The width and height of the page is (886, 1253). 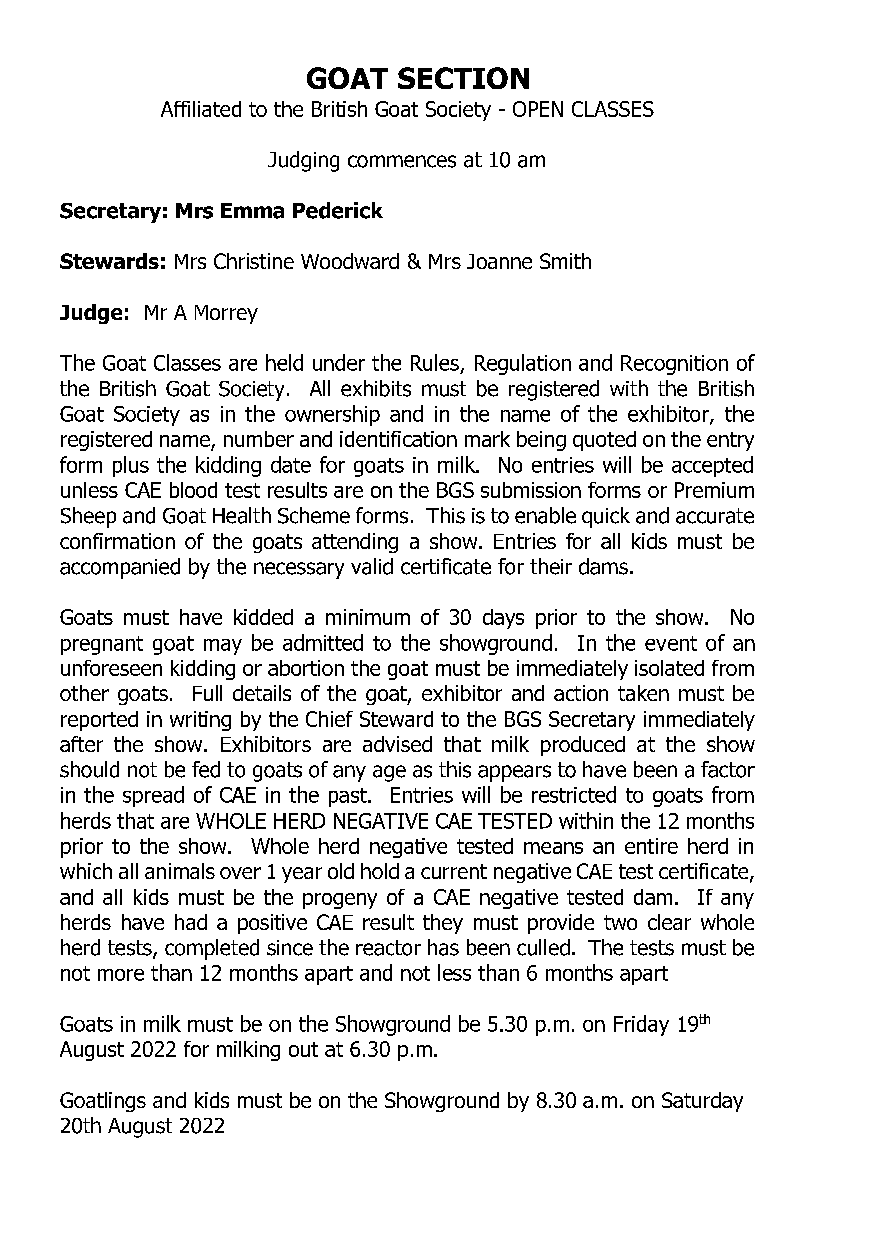 I want to click on OPEN, so click(x=538, y=109).
